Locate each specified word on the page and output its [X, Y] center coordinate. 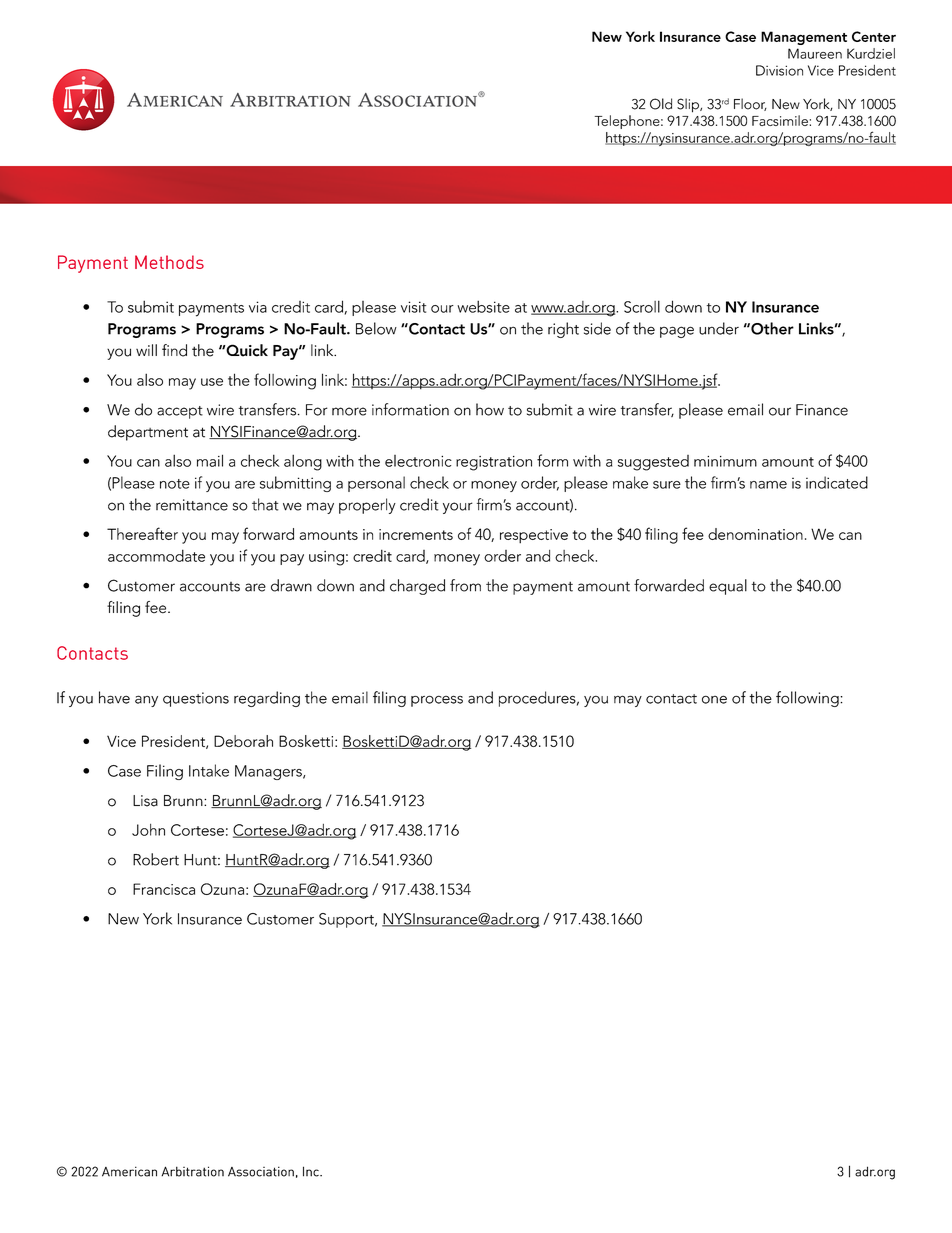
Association [261, 1171]
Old [661, 104]
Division [779, 70]
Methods [169, 262]
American [129, 1171]
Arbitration [192, 1171]
